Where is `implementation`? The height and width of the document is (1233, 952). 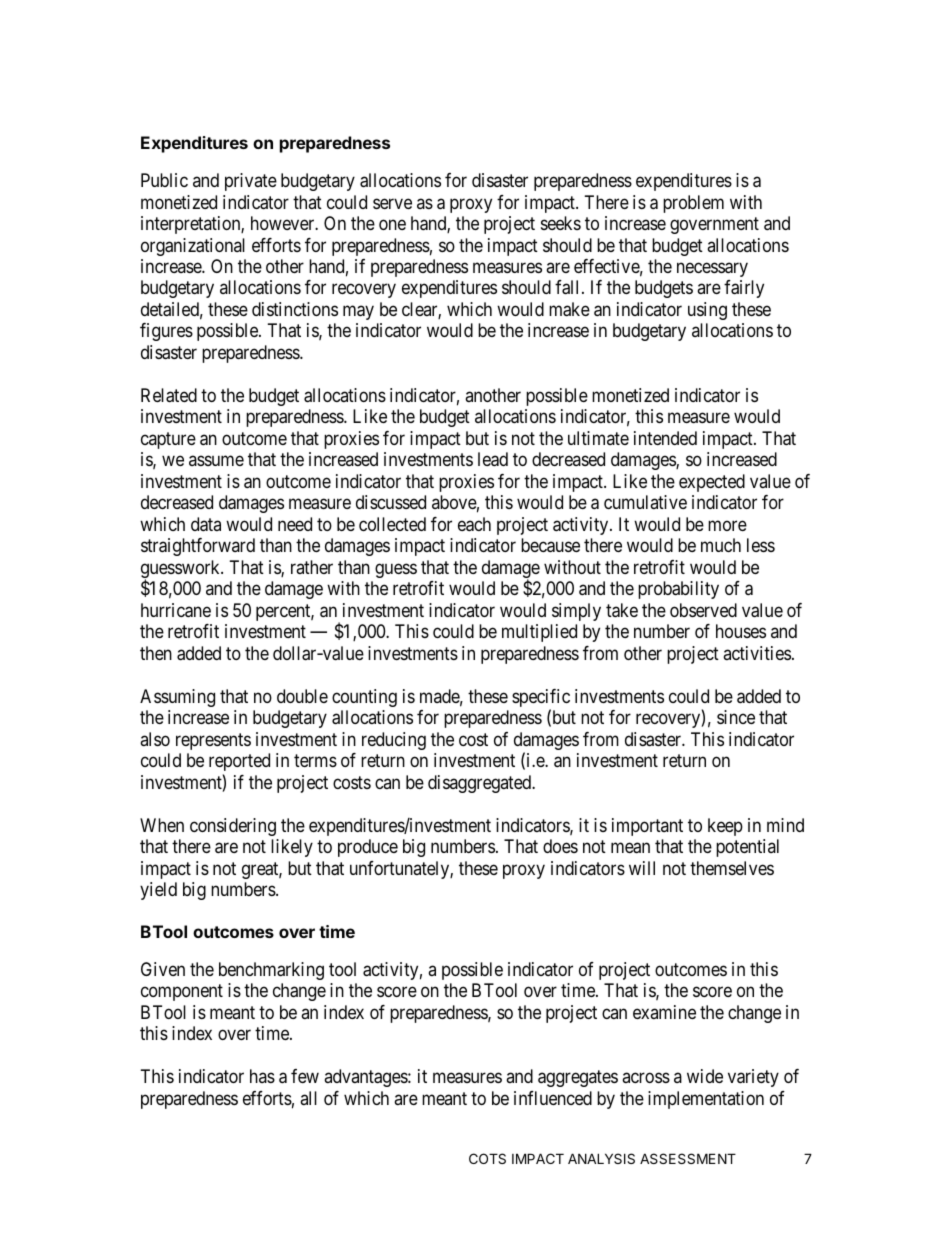 implementation is located at coordinates (706, 1100).
